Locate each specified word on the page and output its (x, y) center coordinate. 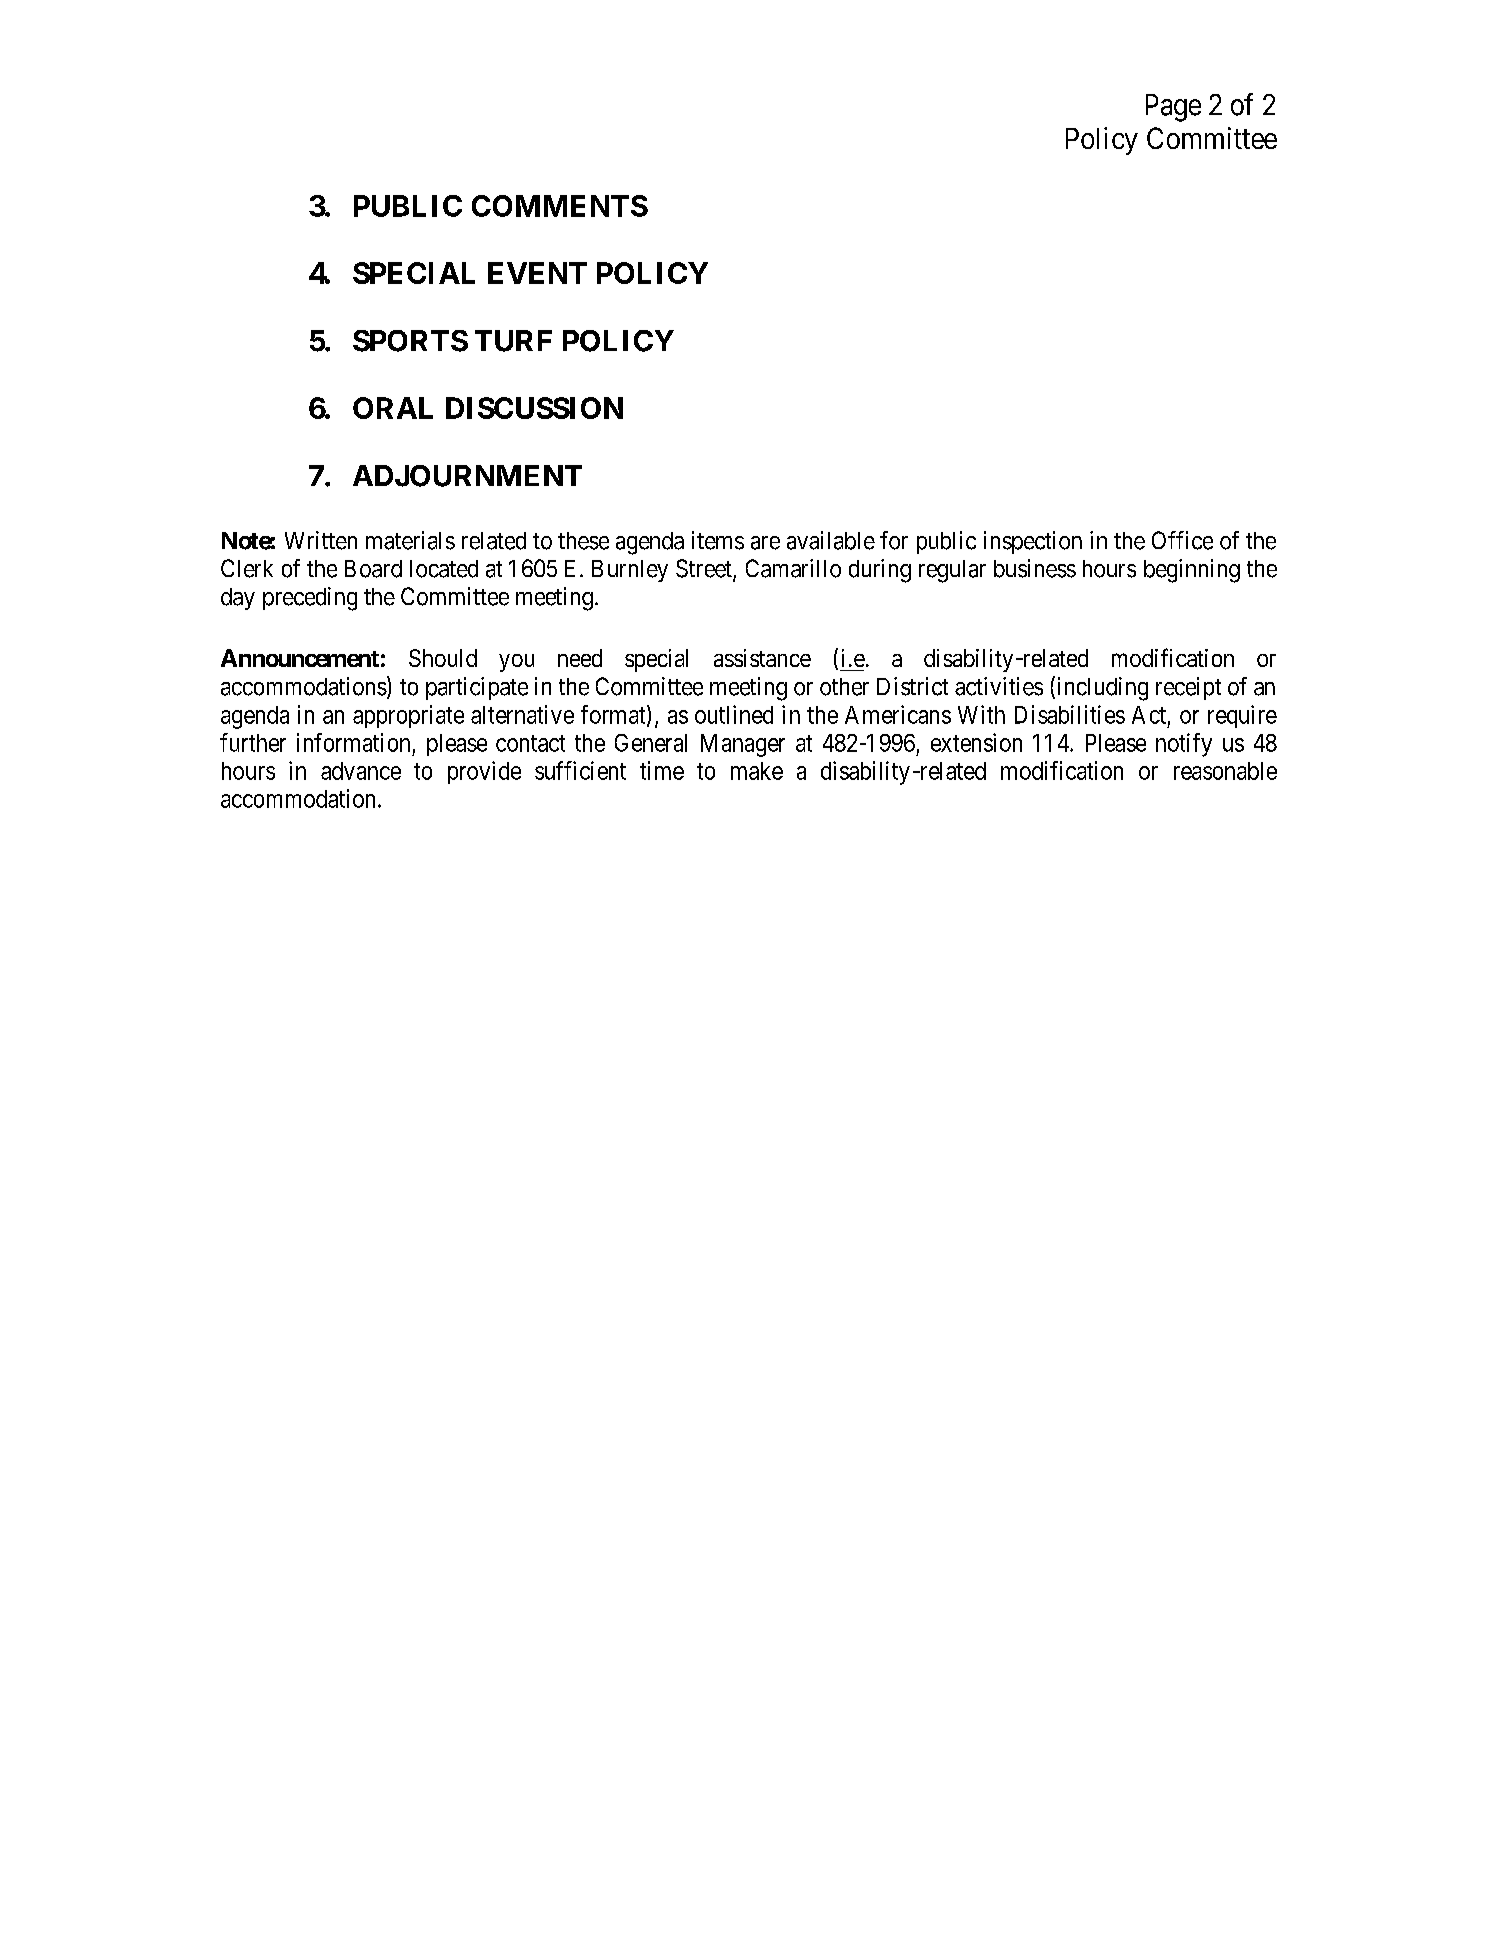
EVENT (537, 273)
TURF (513, 341)
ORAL (393, 408)
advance (361, 771)
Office (1182, 540)
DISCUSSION (534, 408)
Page (1173, 108)
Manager (743, 745)
